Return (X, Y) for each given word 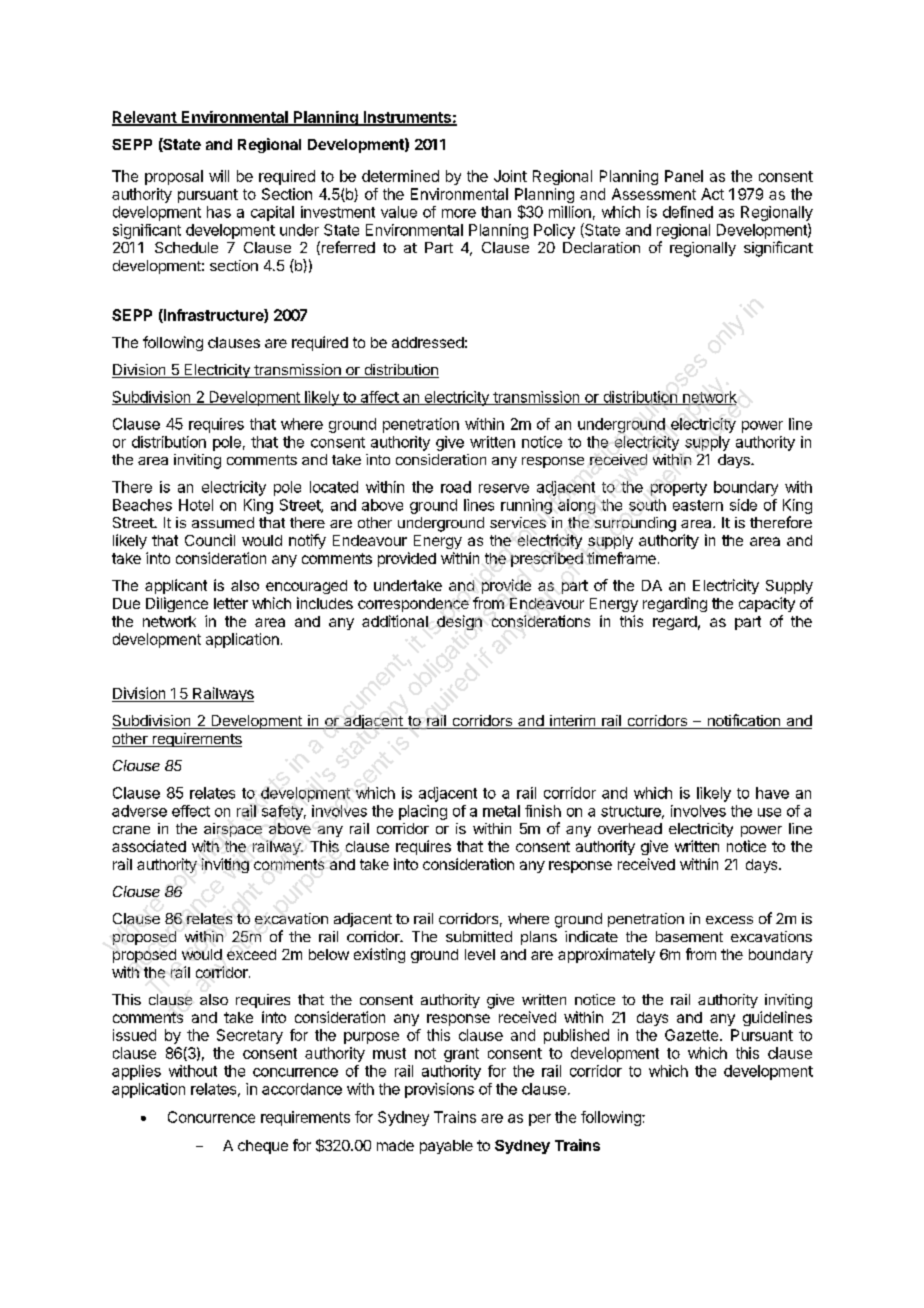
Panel (684, 176)
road (456, 487)
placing (423, 812)
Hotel (196, 505)
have (772, 793)
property (679, 489)
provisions (439, 1090)
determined (400, 176)
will (219, 176)
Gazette (693, 1035)
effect (191, 811)
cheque (263, 1147)
